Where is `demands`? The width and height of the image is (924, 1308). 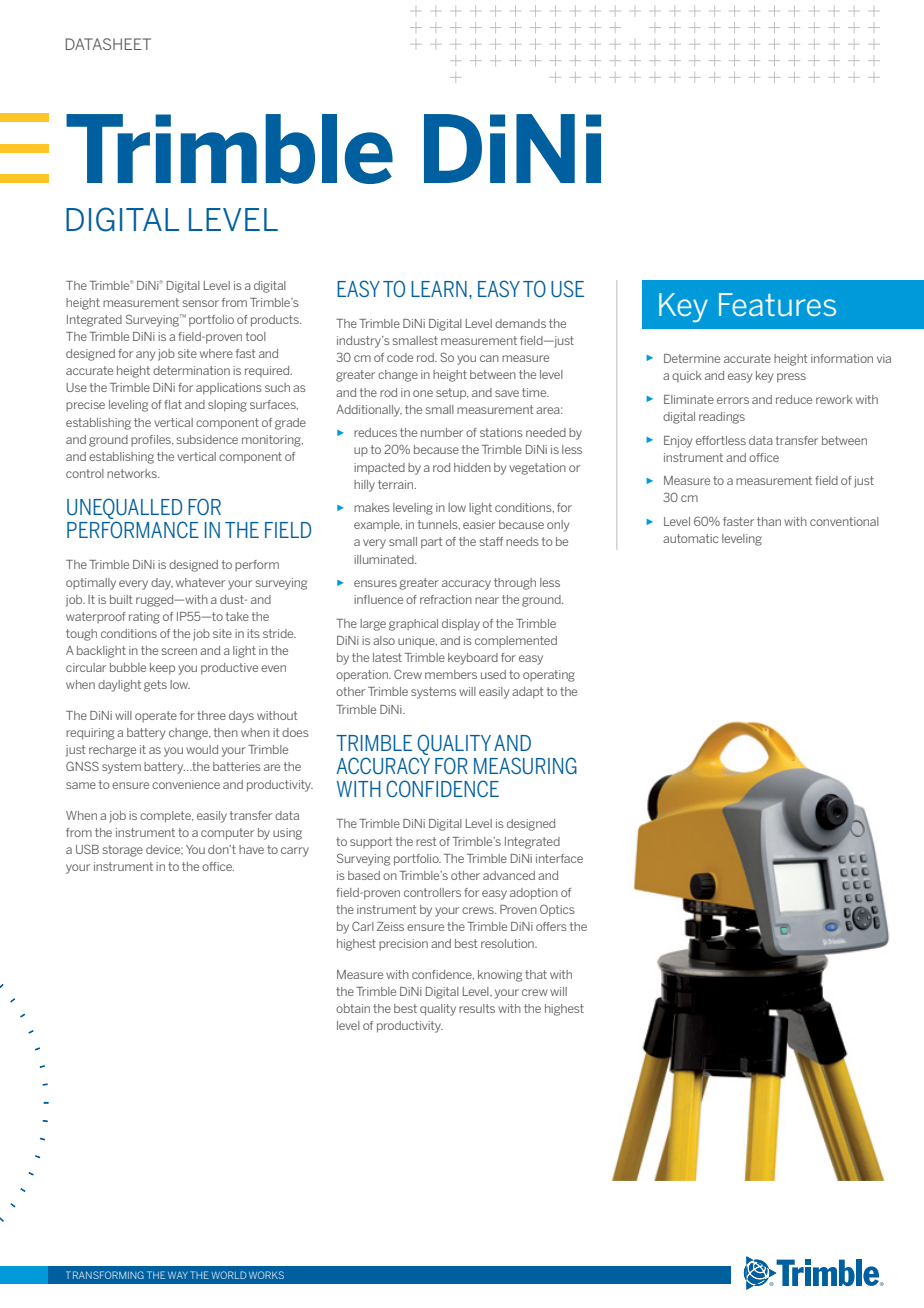
demands is located at coordinates (520, 323).
